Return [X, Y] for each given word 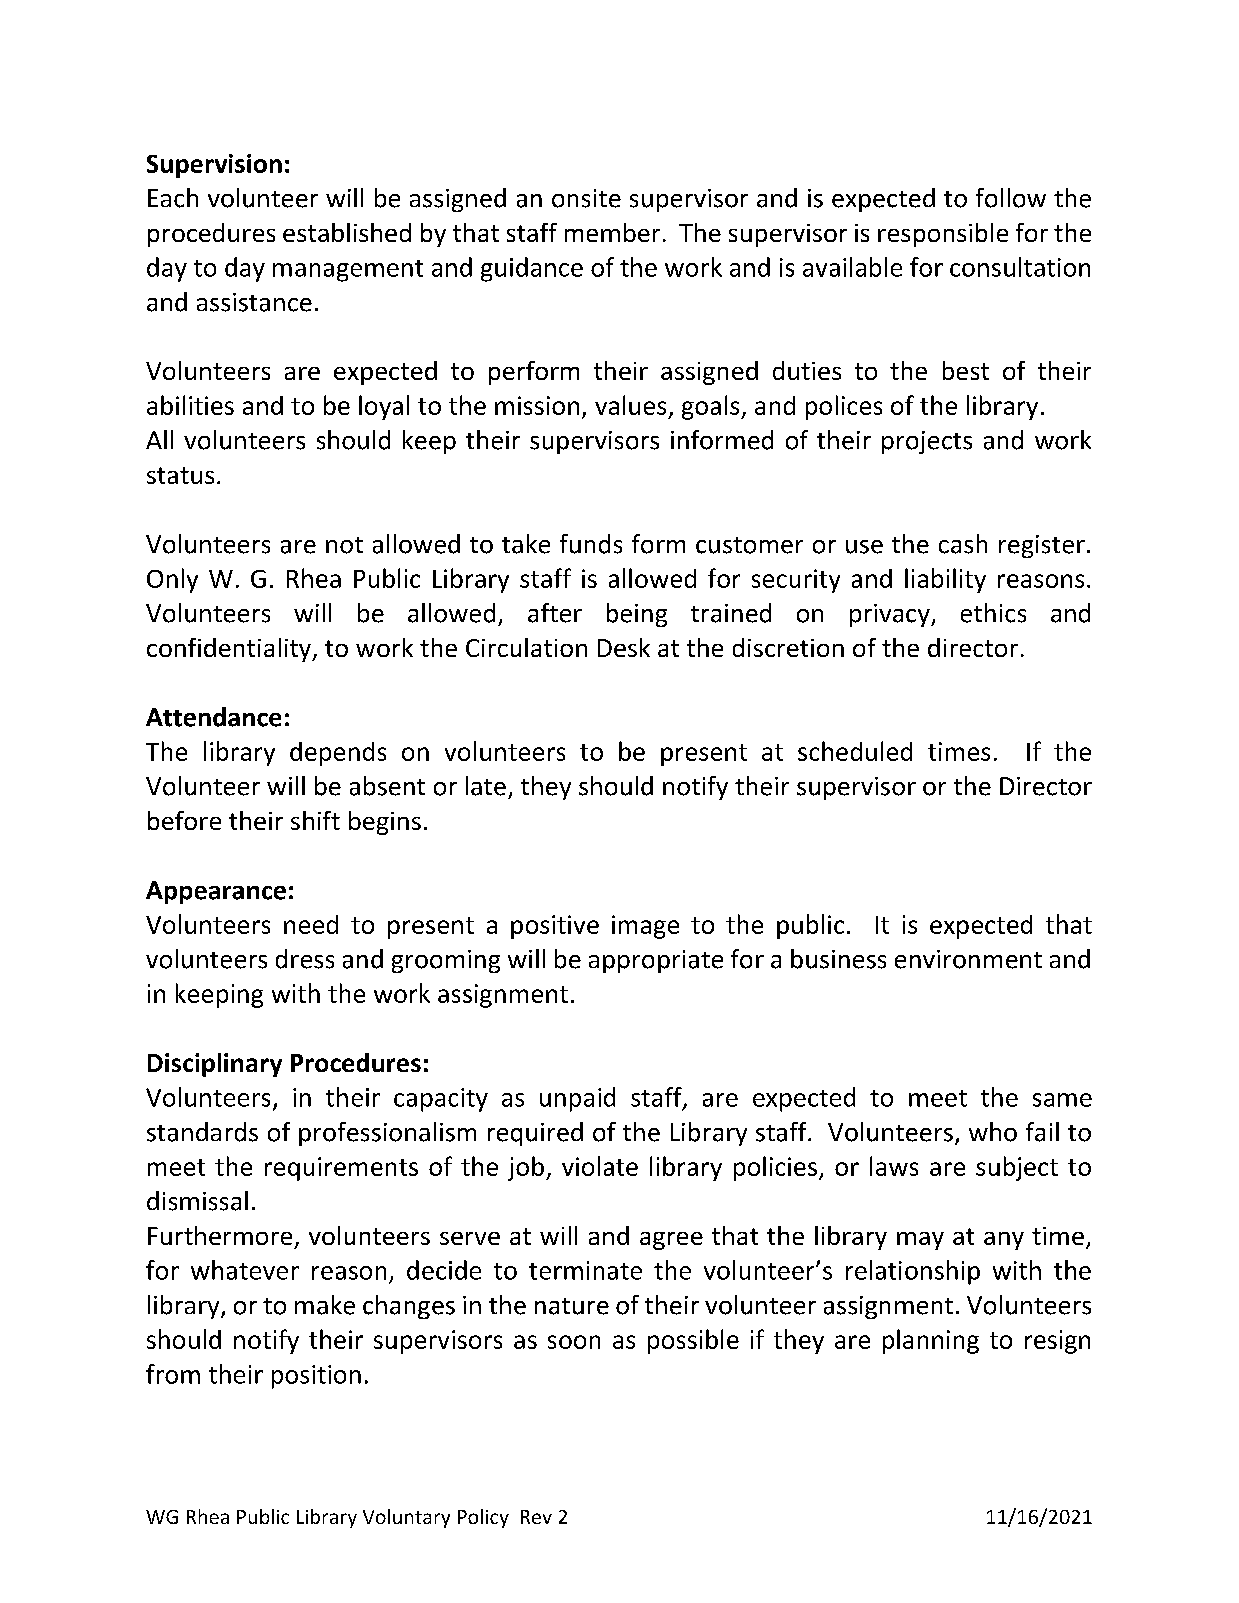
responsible [943, 235]
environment [968, 959]
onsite [586, 198]
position [316, 1377]
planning [931, 1341]
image [645, 927]
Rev [536, 1517]
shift [315, 820]
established [347, 232]
